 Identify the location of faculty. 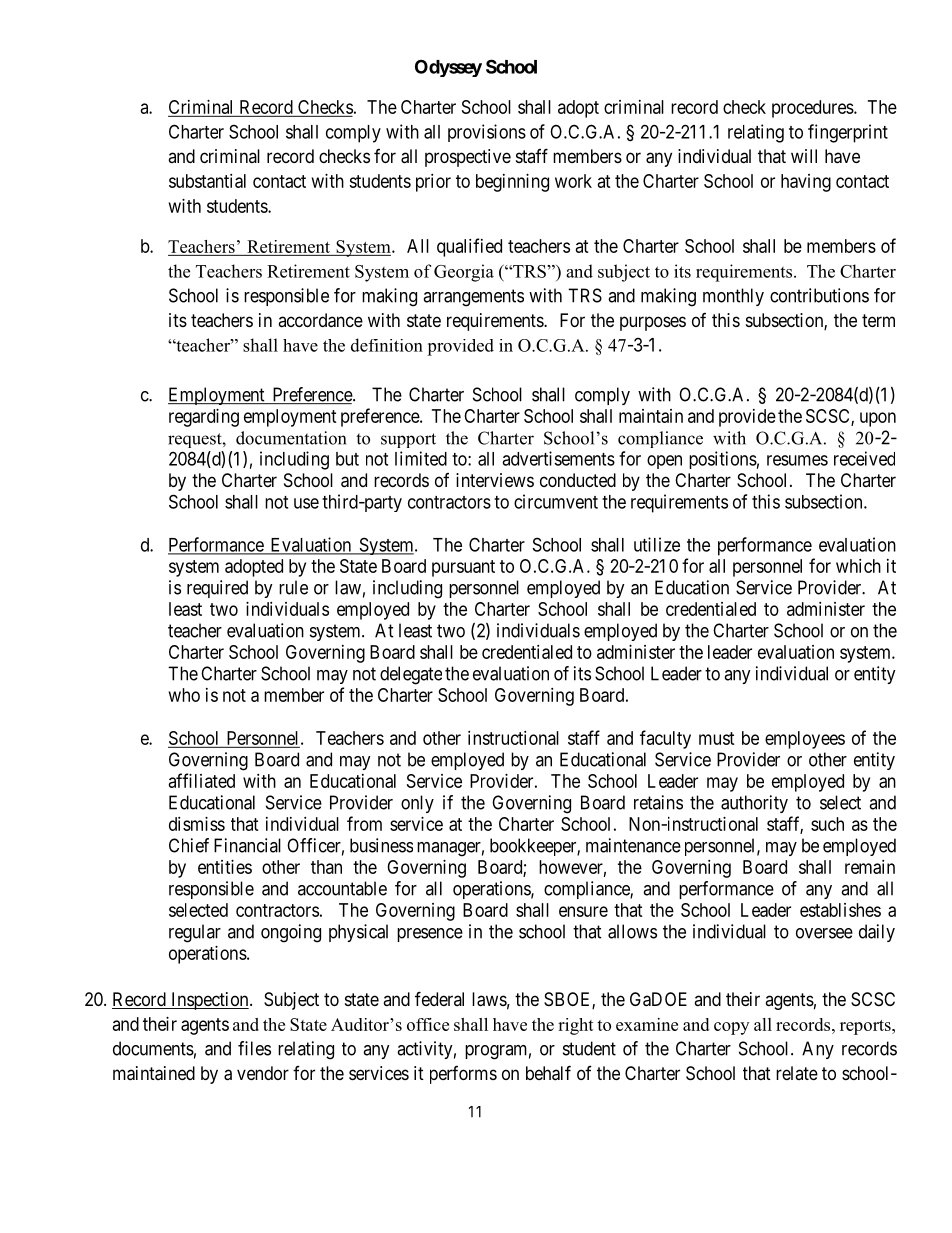
(665, 739).
